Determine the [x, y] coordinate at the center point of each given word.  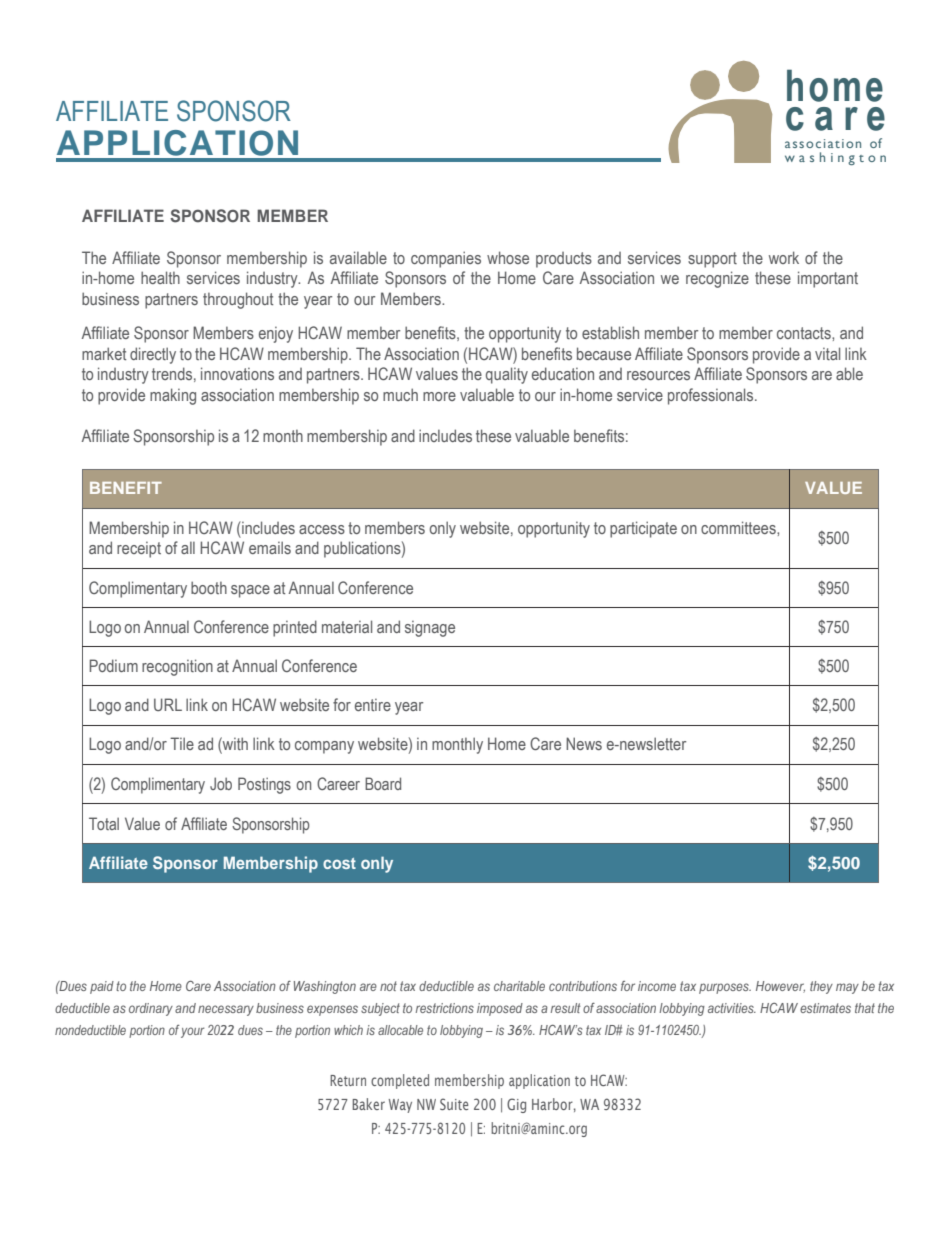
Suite [454, 1104]
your [192, 1032]
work [784, 257]
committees [739, 527]
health [160, 277]
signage [430, 629]
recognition [177, 667]
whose [508, 257]
